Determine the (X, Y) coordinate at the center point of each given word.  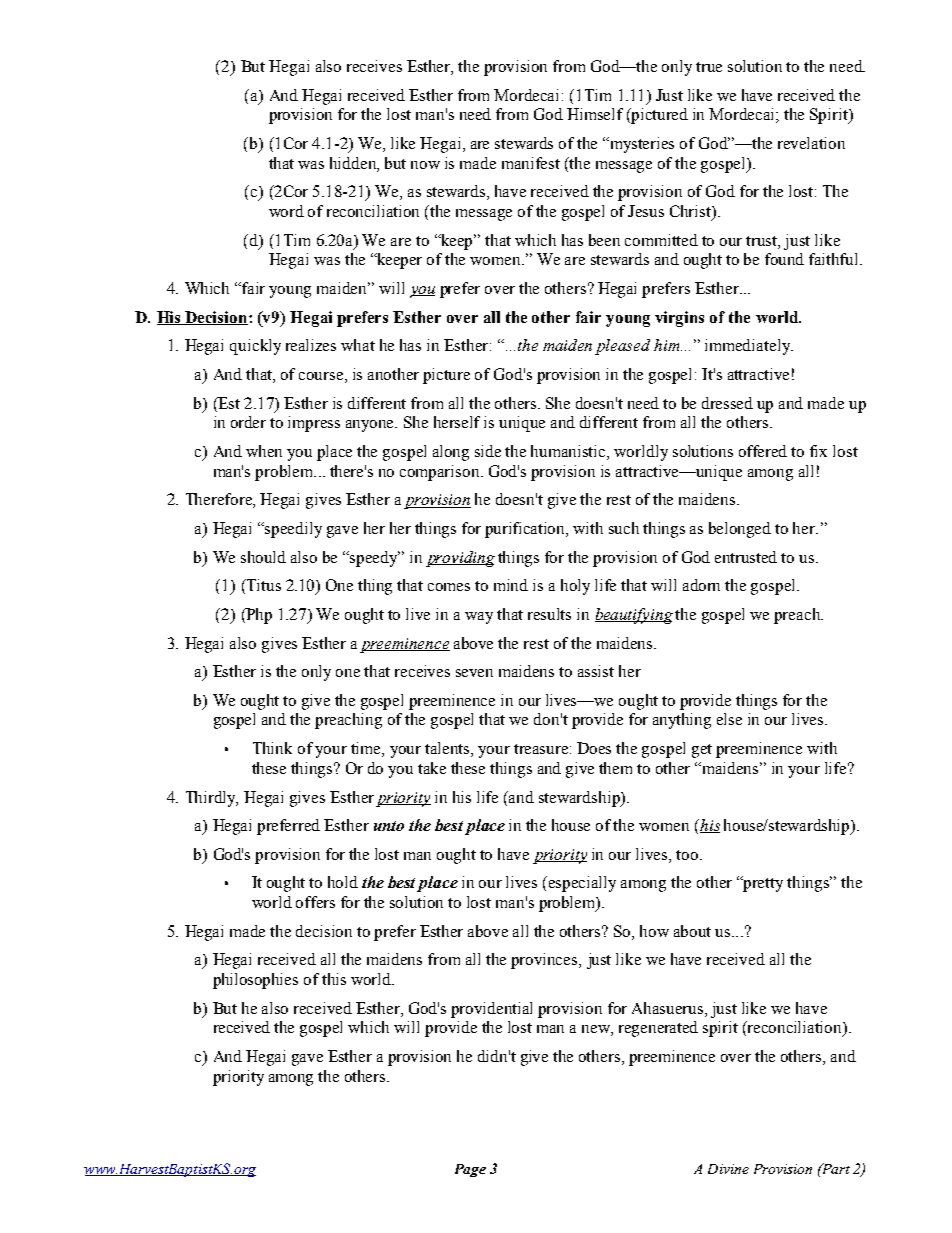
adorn (701, 585)
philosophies (255, 981)
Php (258, 616)
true (709, 67)
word (286, 211)
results (549, 614)
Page (470, 1170)
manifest (531, 163)
